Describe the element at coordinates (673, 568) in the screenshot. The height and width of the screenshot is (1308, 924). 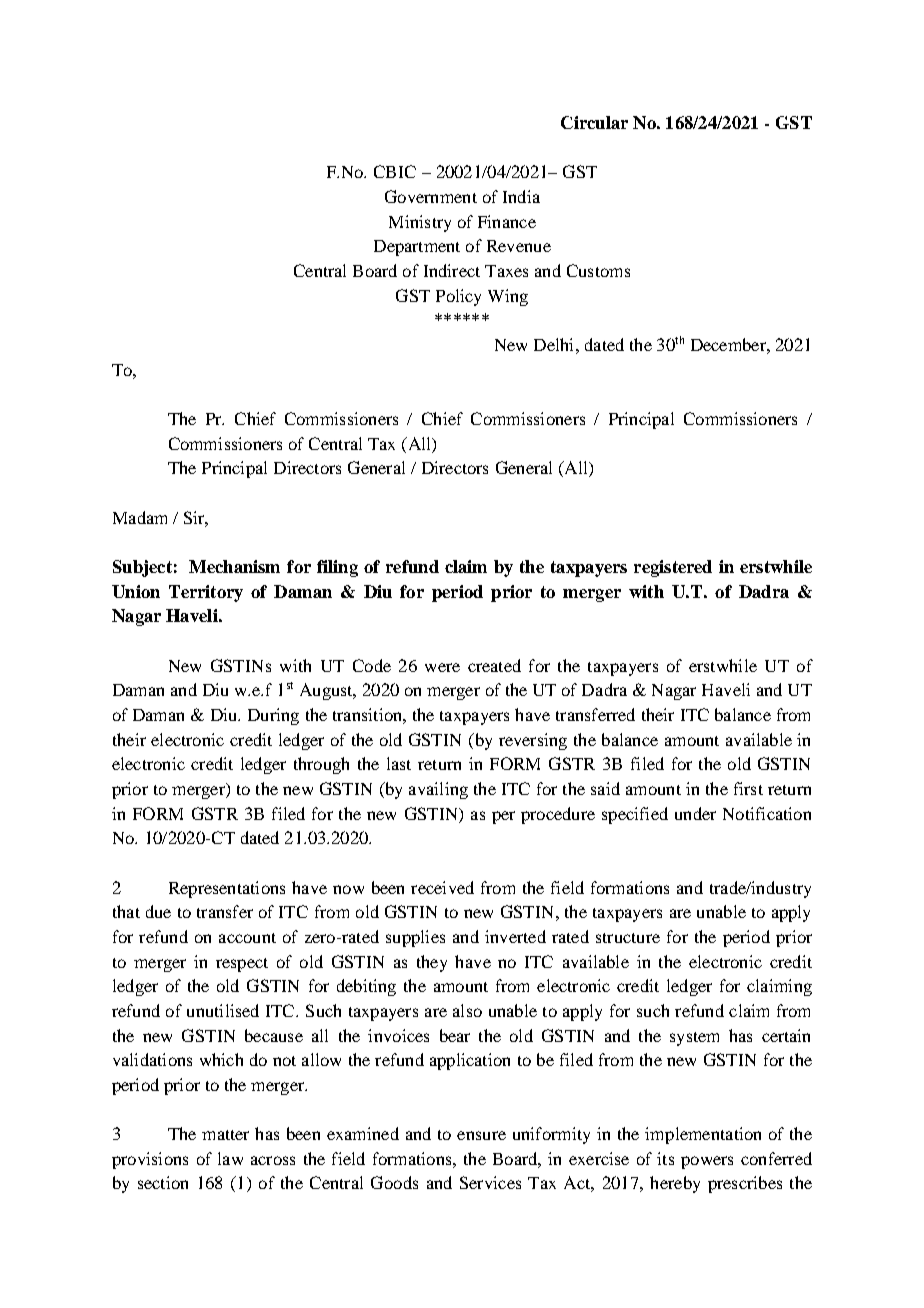
I see `registered` at that location.
